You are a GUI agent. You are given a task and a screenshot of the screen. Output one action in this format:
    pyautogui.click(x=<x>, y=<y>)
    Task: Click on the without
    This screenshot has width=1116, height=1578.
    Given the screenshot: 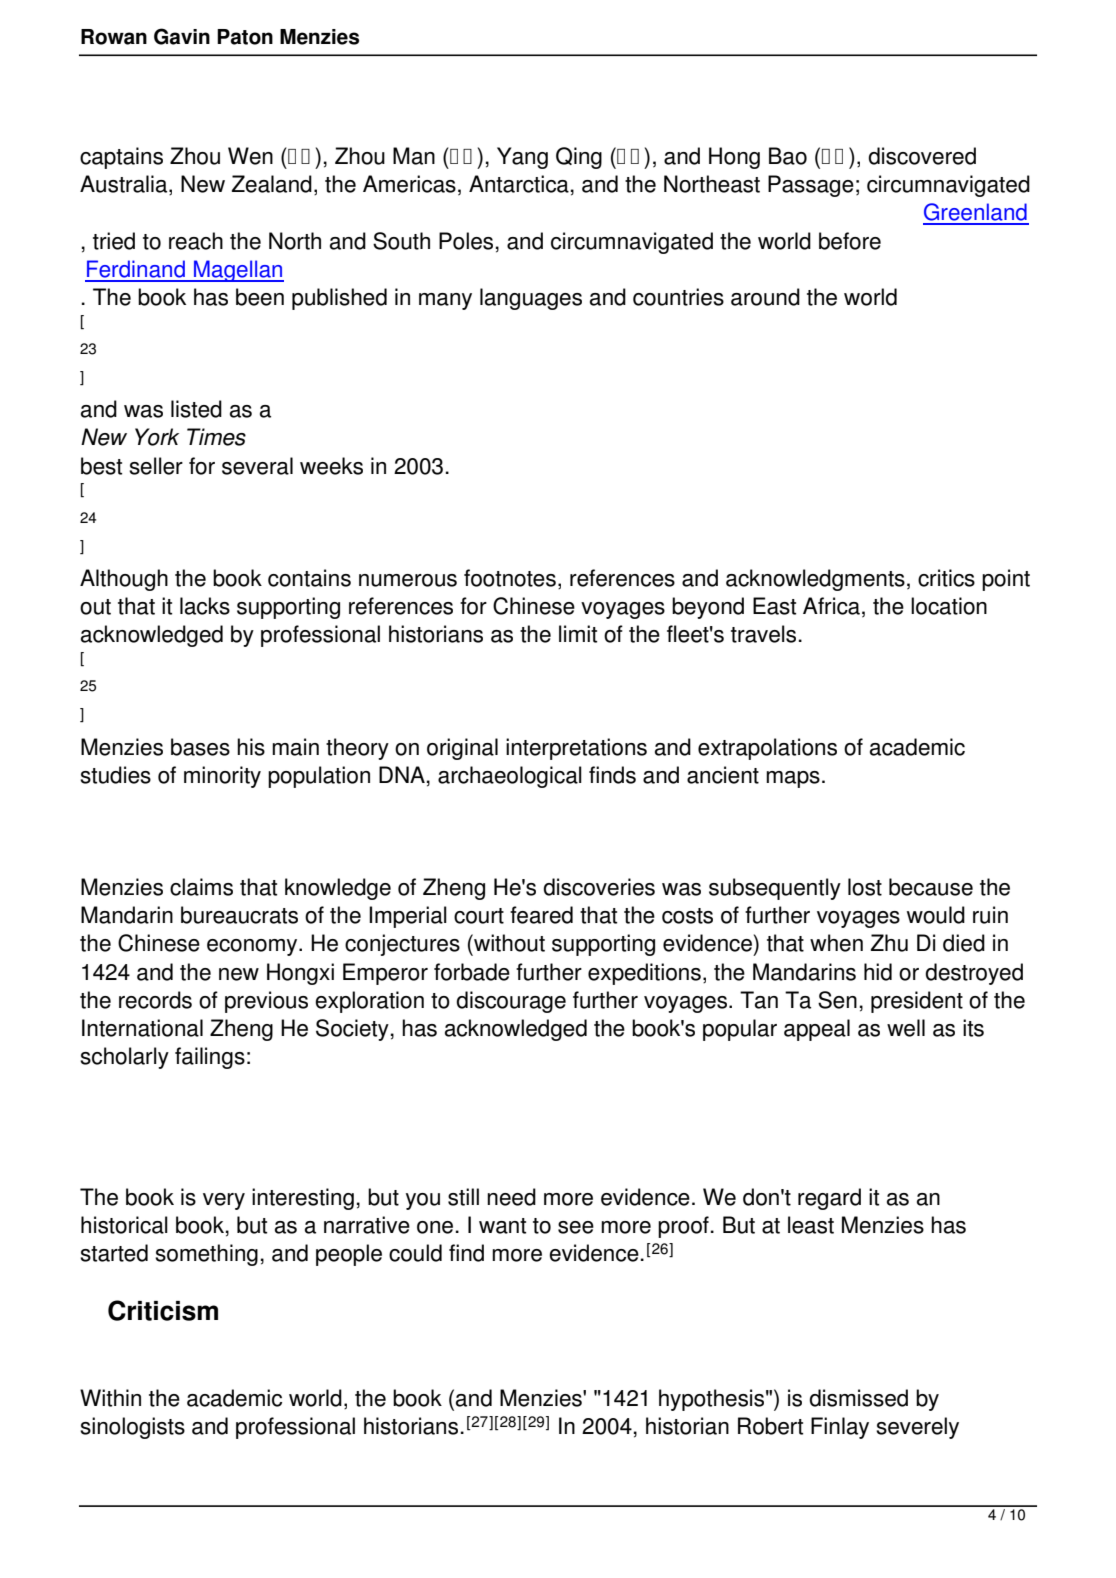 What is the action you would take?
    pyautogui.click(x=508, y=943)
